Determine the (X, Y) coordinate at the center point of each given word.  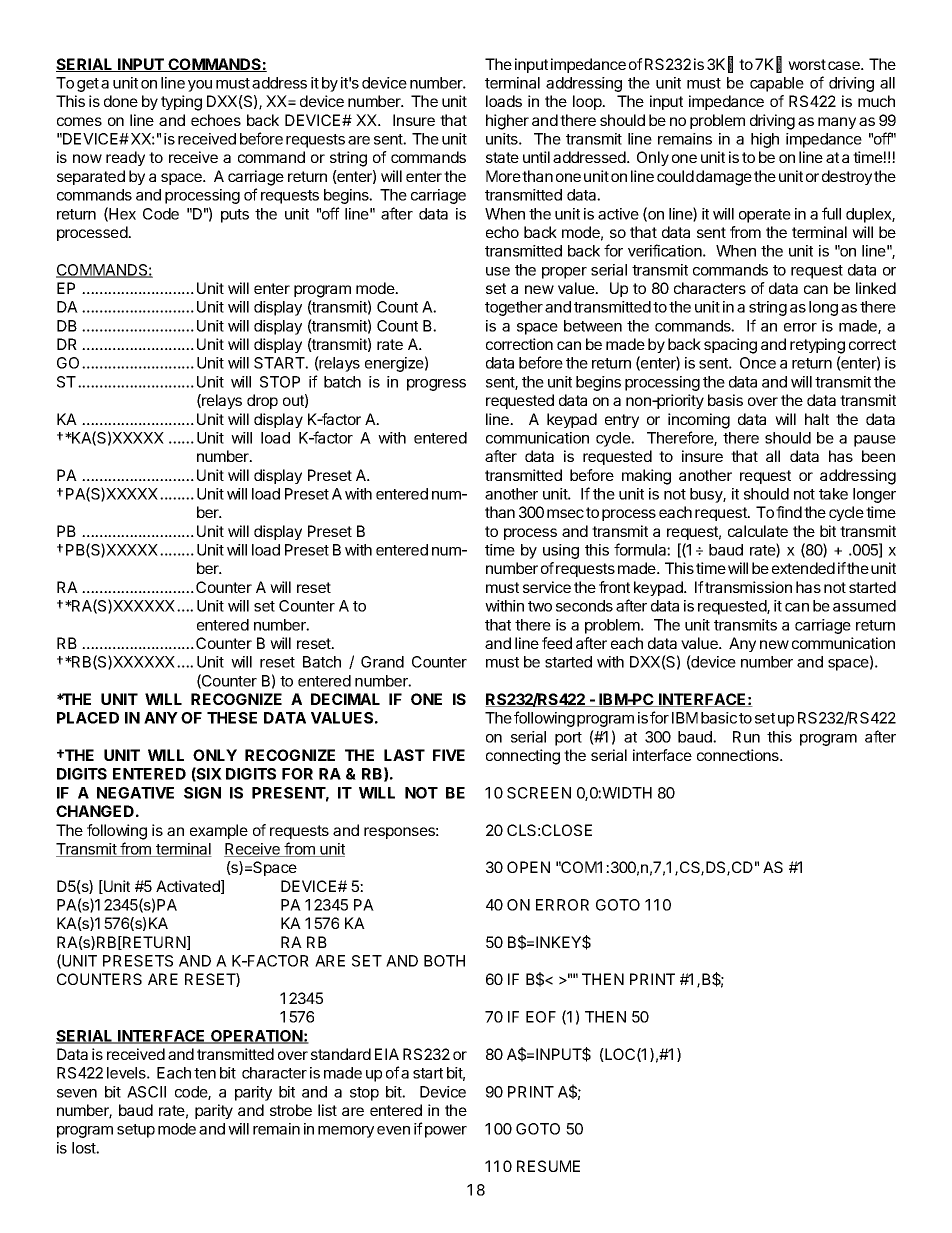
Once (758, 363)
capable (777, 84)
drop (262, 401)
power (446, 1132)
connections (739, 755)
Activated (189, 887)
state (502, 157)
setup (136, 1131)
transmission (747, 587)
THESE (232, 718)
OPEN (528, 867)
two (540, 606)
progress (436, 385)
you (200, 86)
